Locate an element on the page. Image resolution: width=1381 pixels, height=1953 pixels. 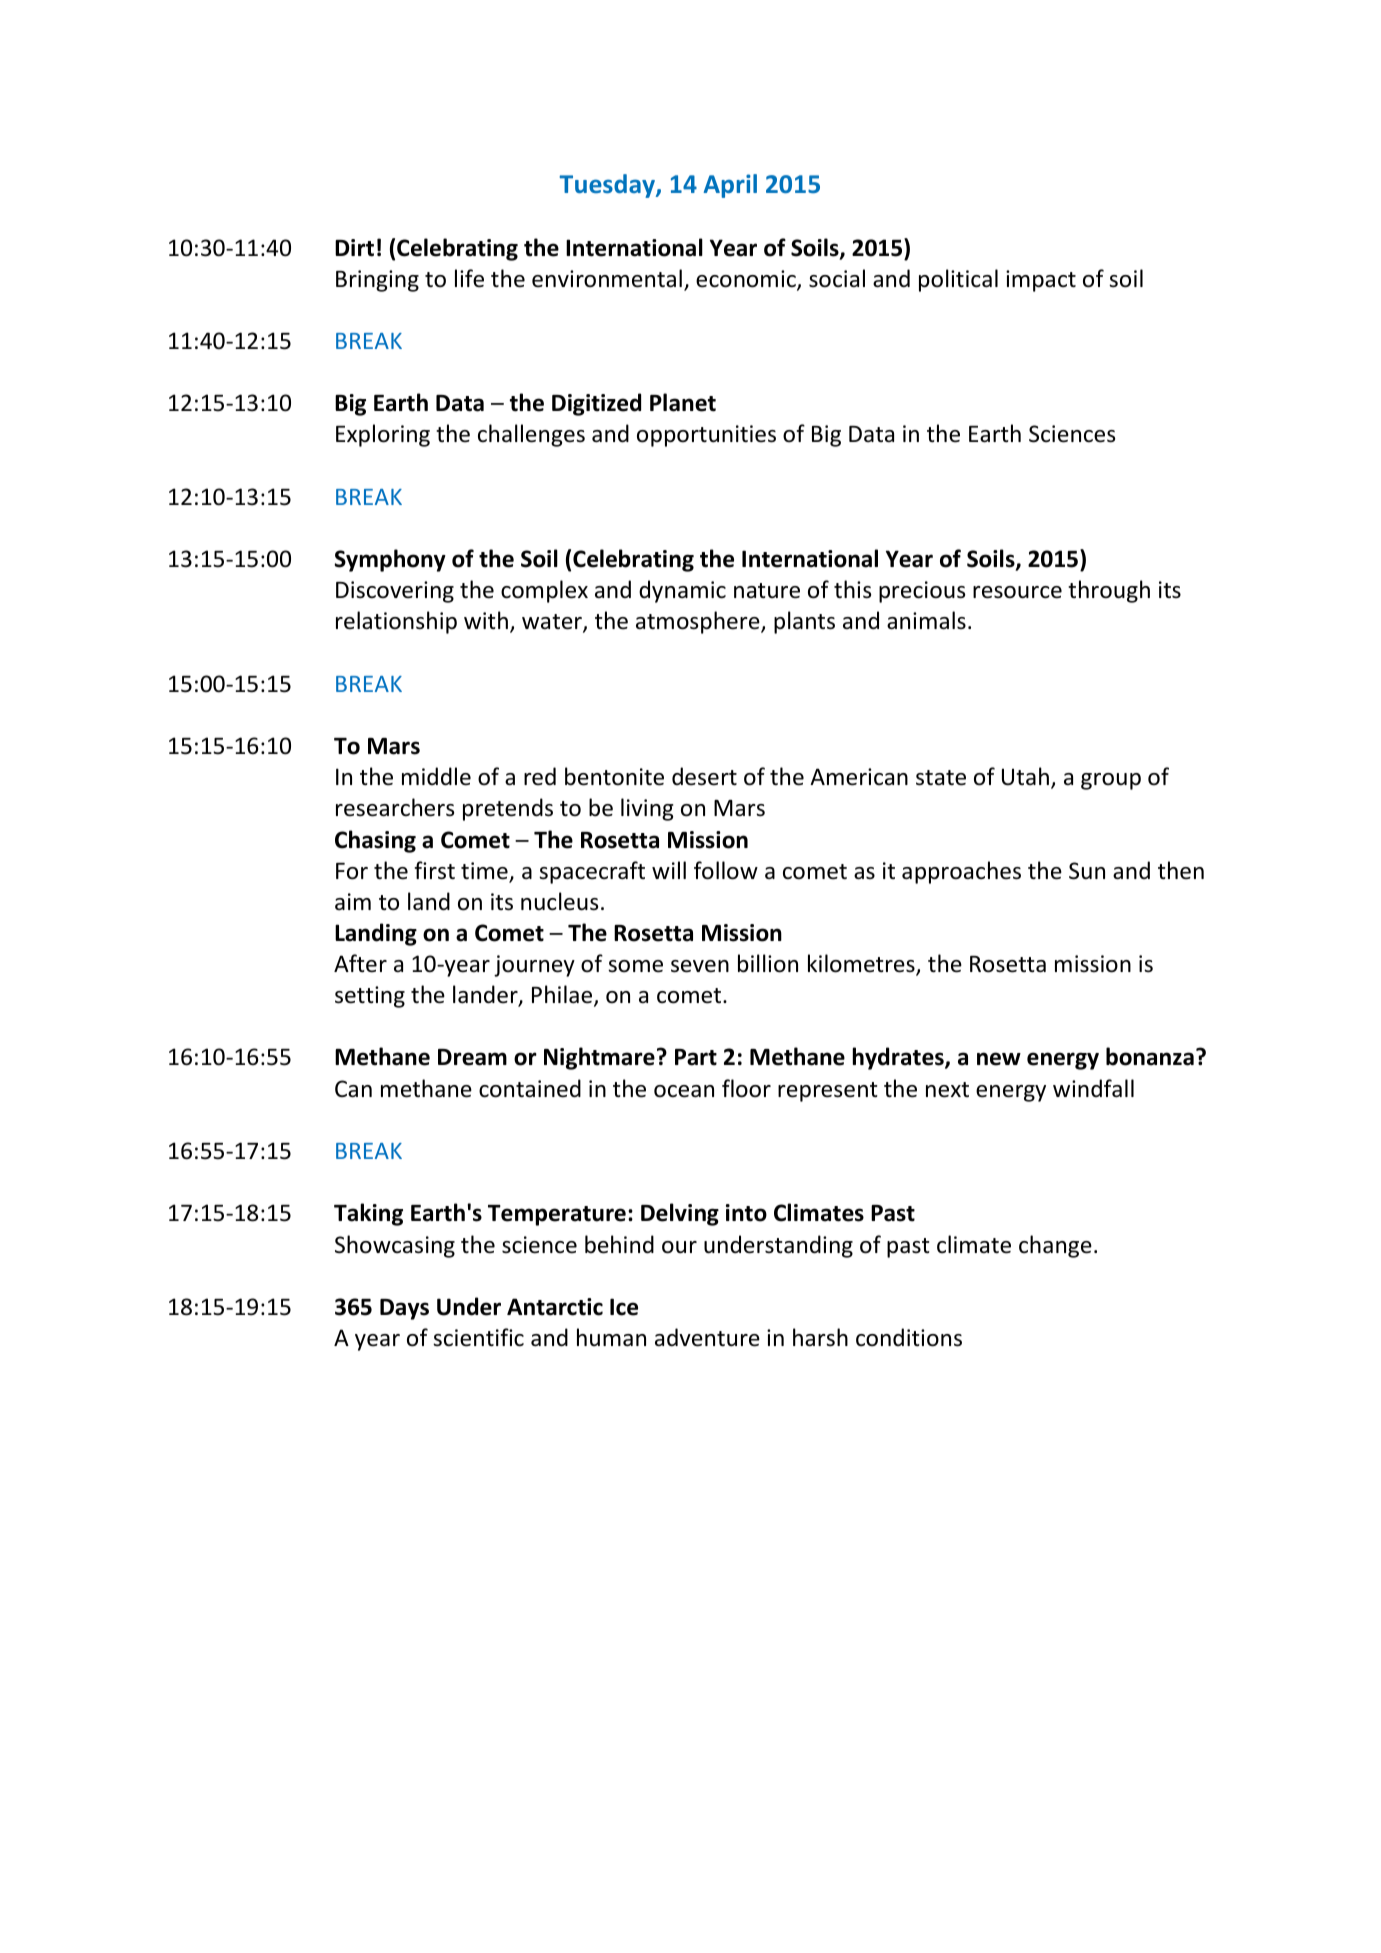
April is located at coordinates (730, 186).
